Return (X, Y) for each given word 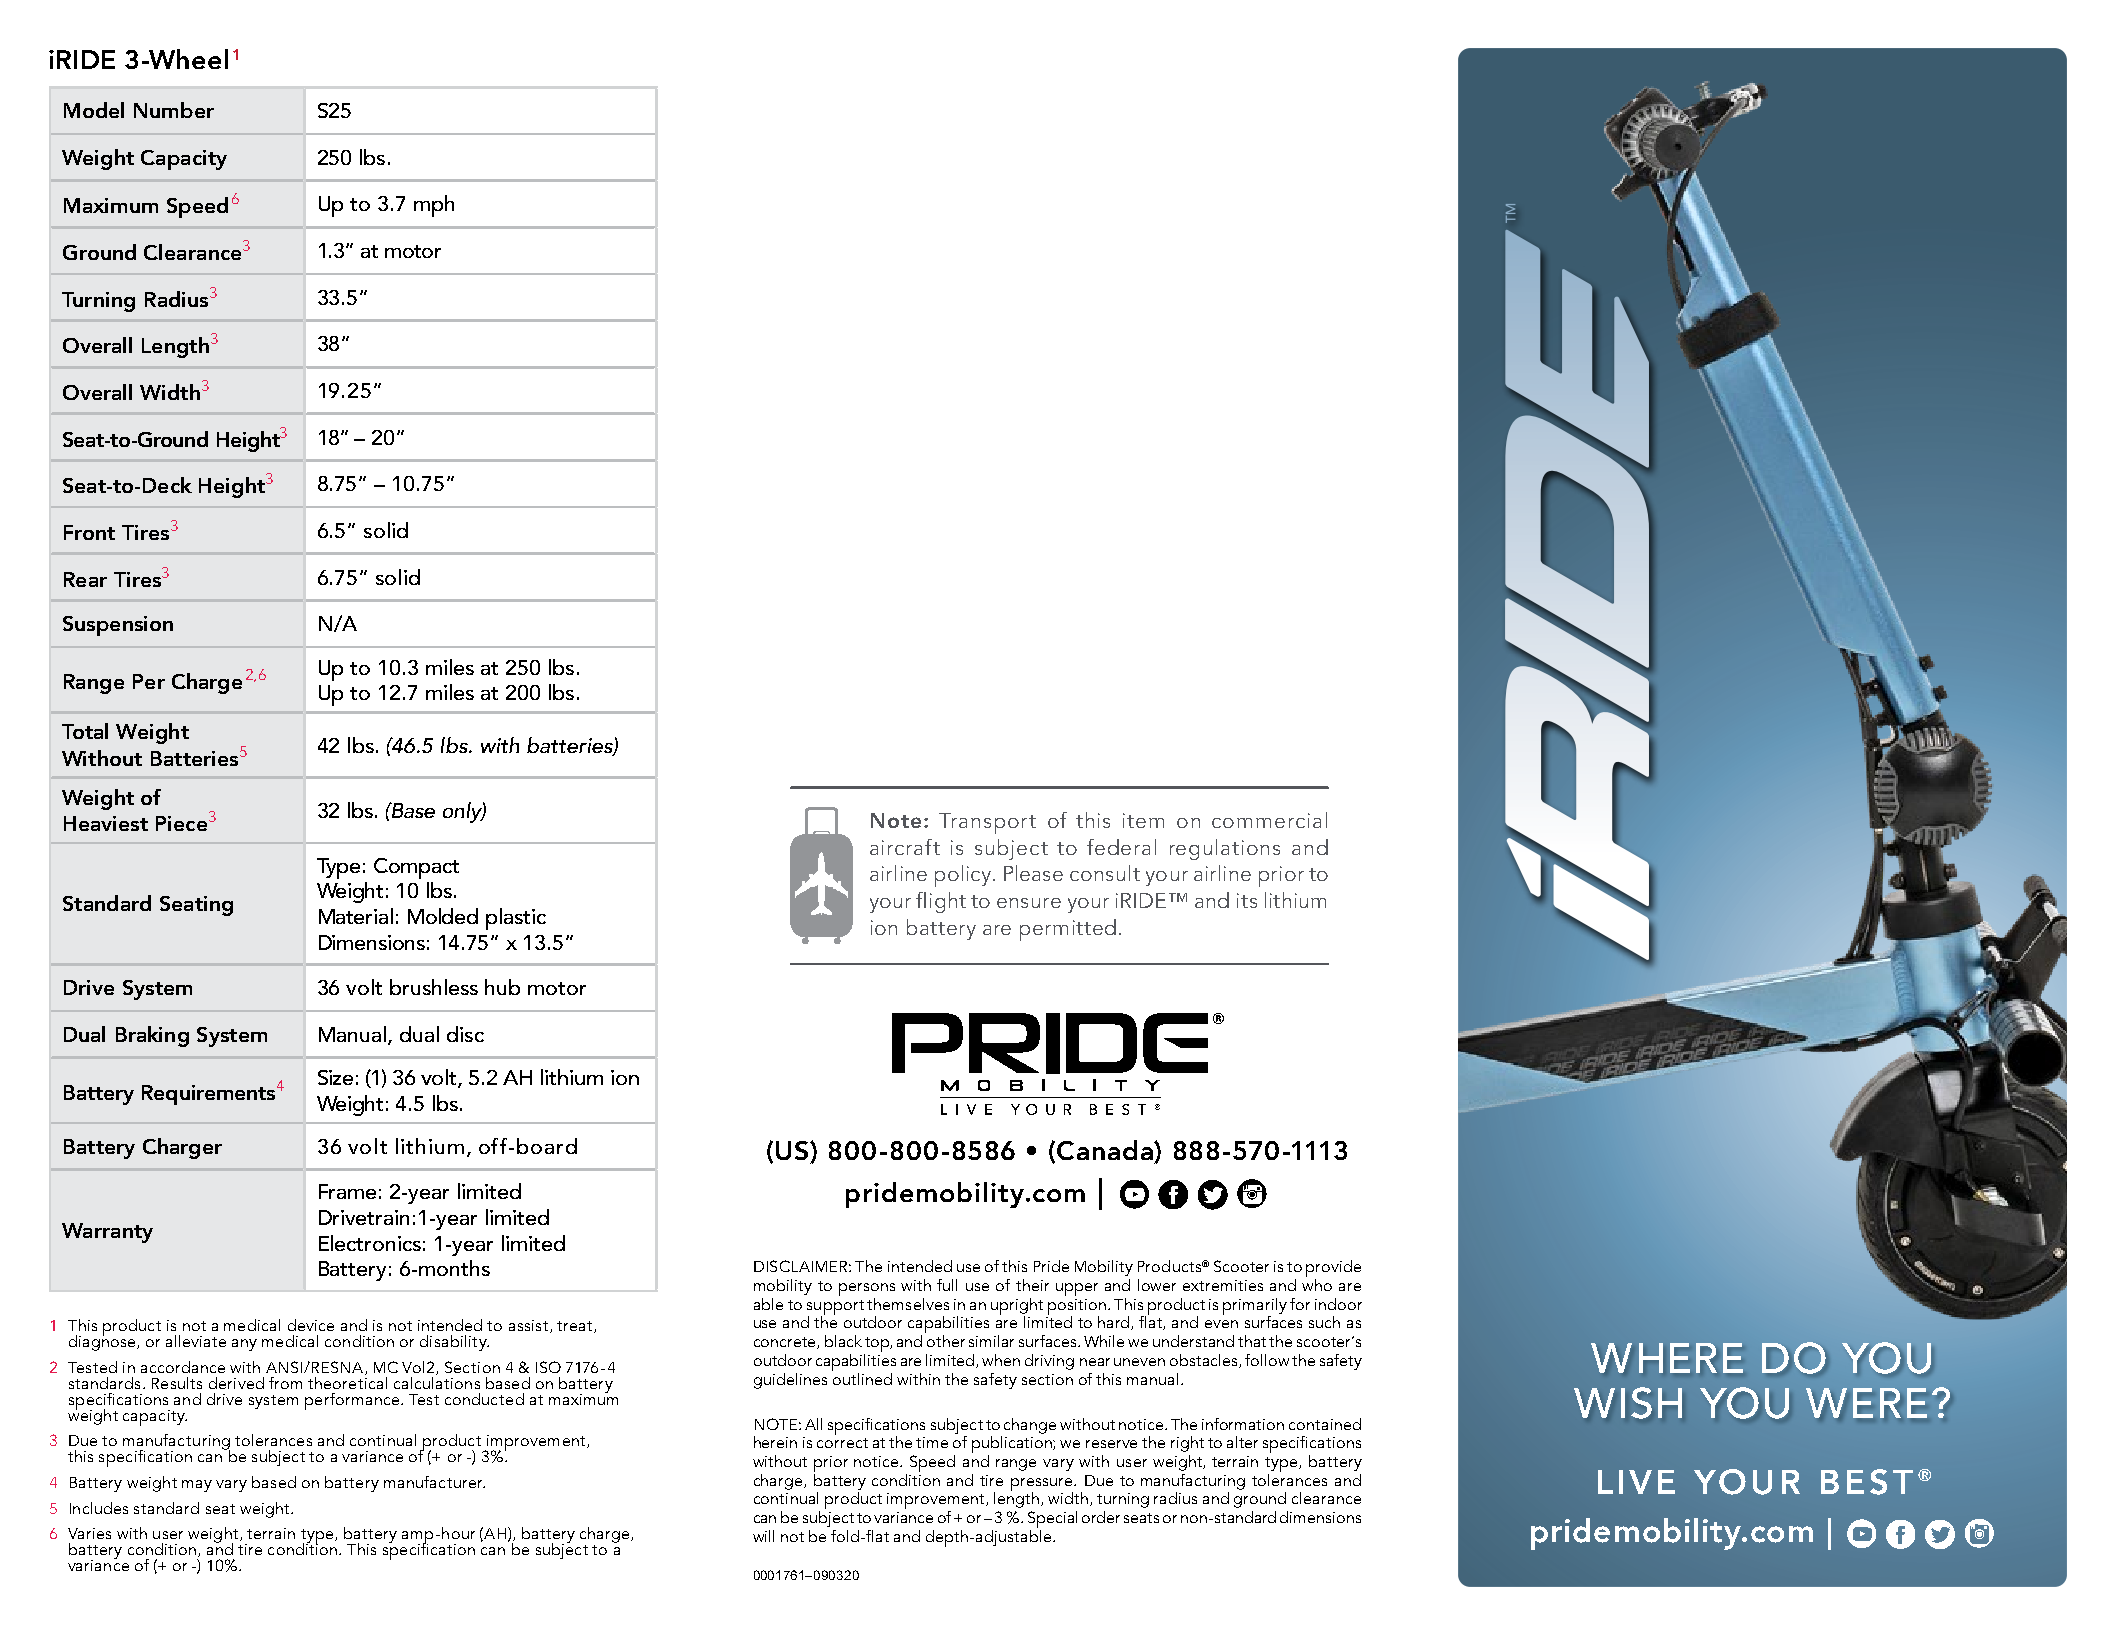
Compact (416, 868)
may (197, 1486)
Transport (987, 823)
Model (94, 110)
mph (434, 206)
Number (174, 110)
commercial (1269, 820)
